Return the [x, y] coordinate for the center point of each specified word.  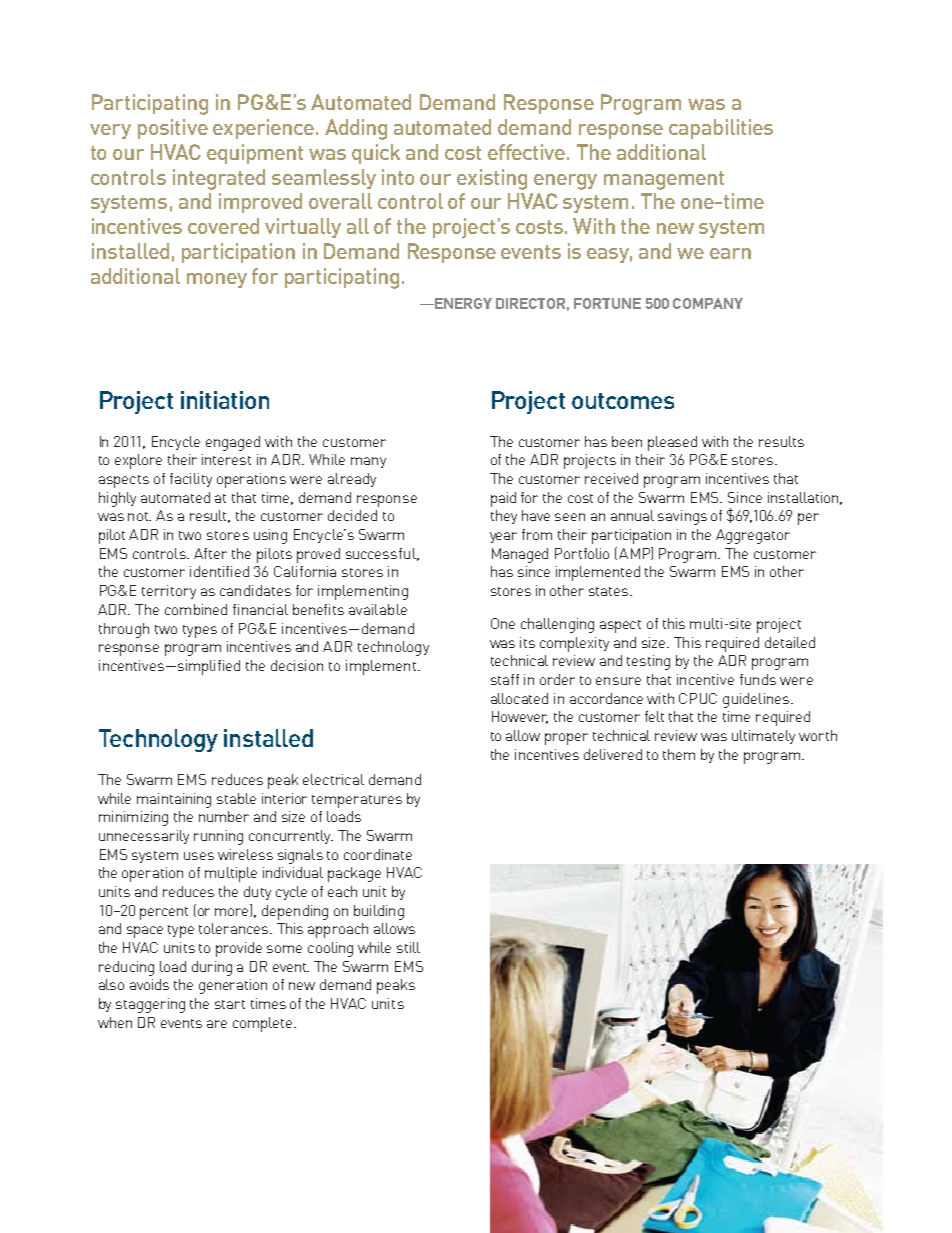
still [408, 947]
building [379, 912]
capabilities [721, 129]
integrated [219, 179]
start [230, 1004]
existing [492, 179]
